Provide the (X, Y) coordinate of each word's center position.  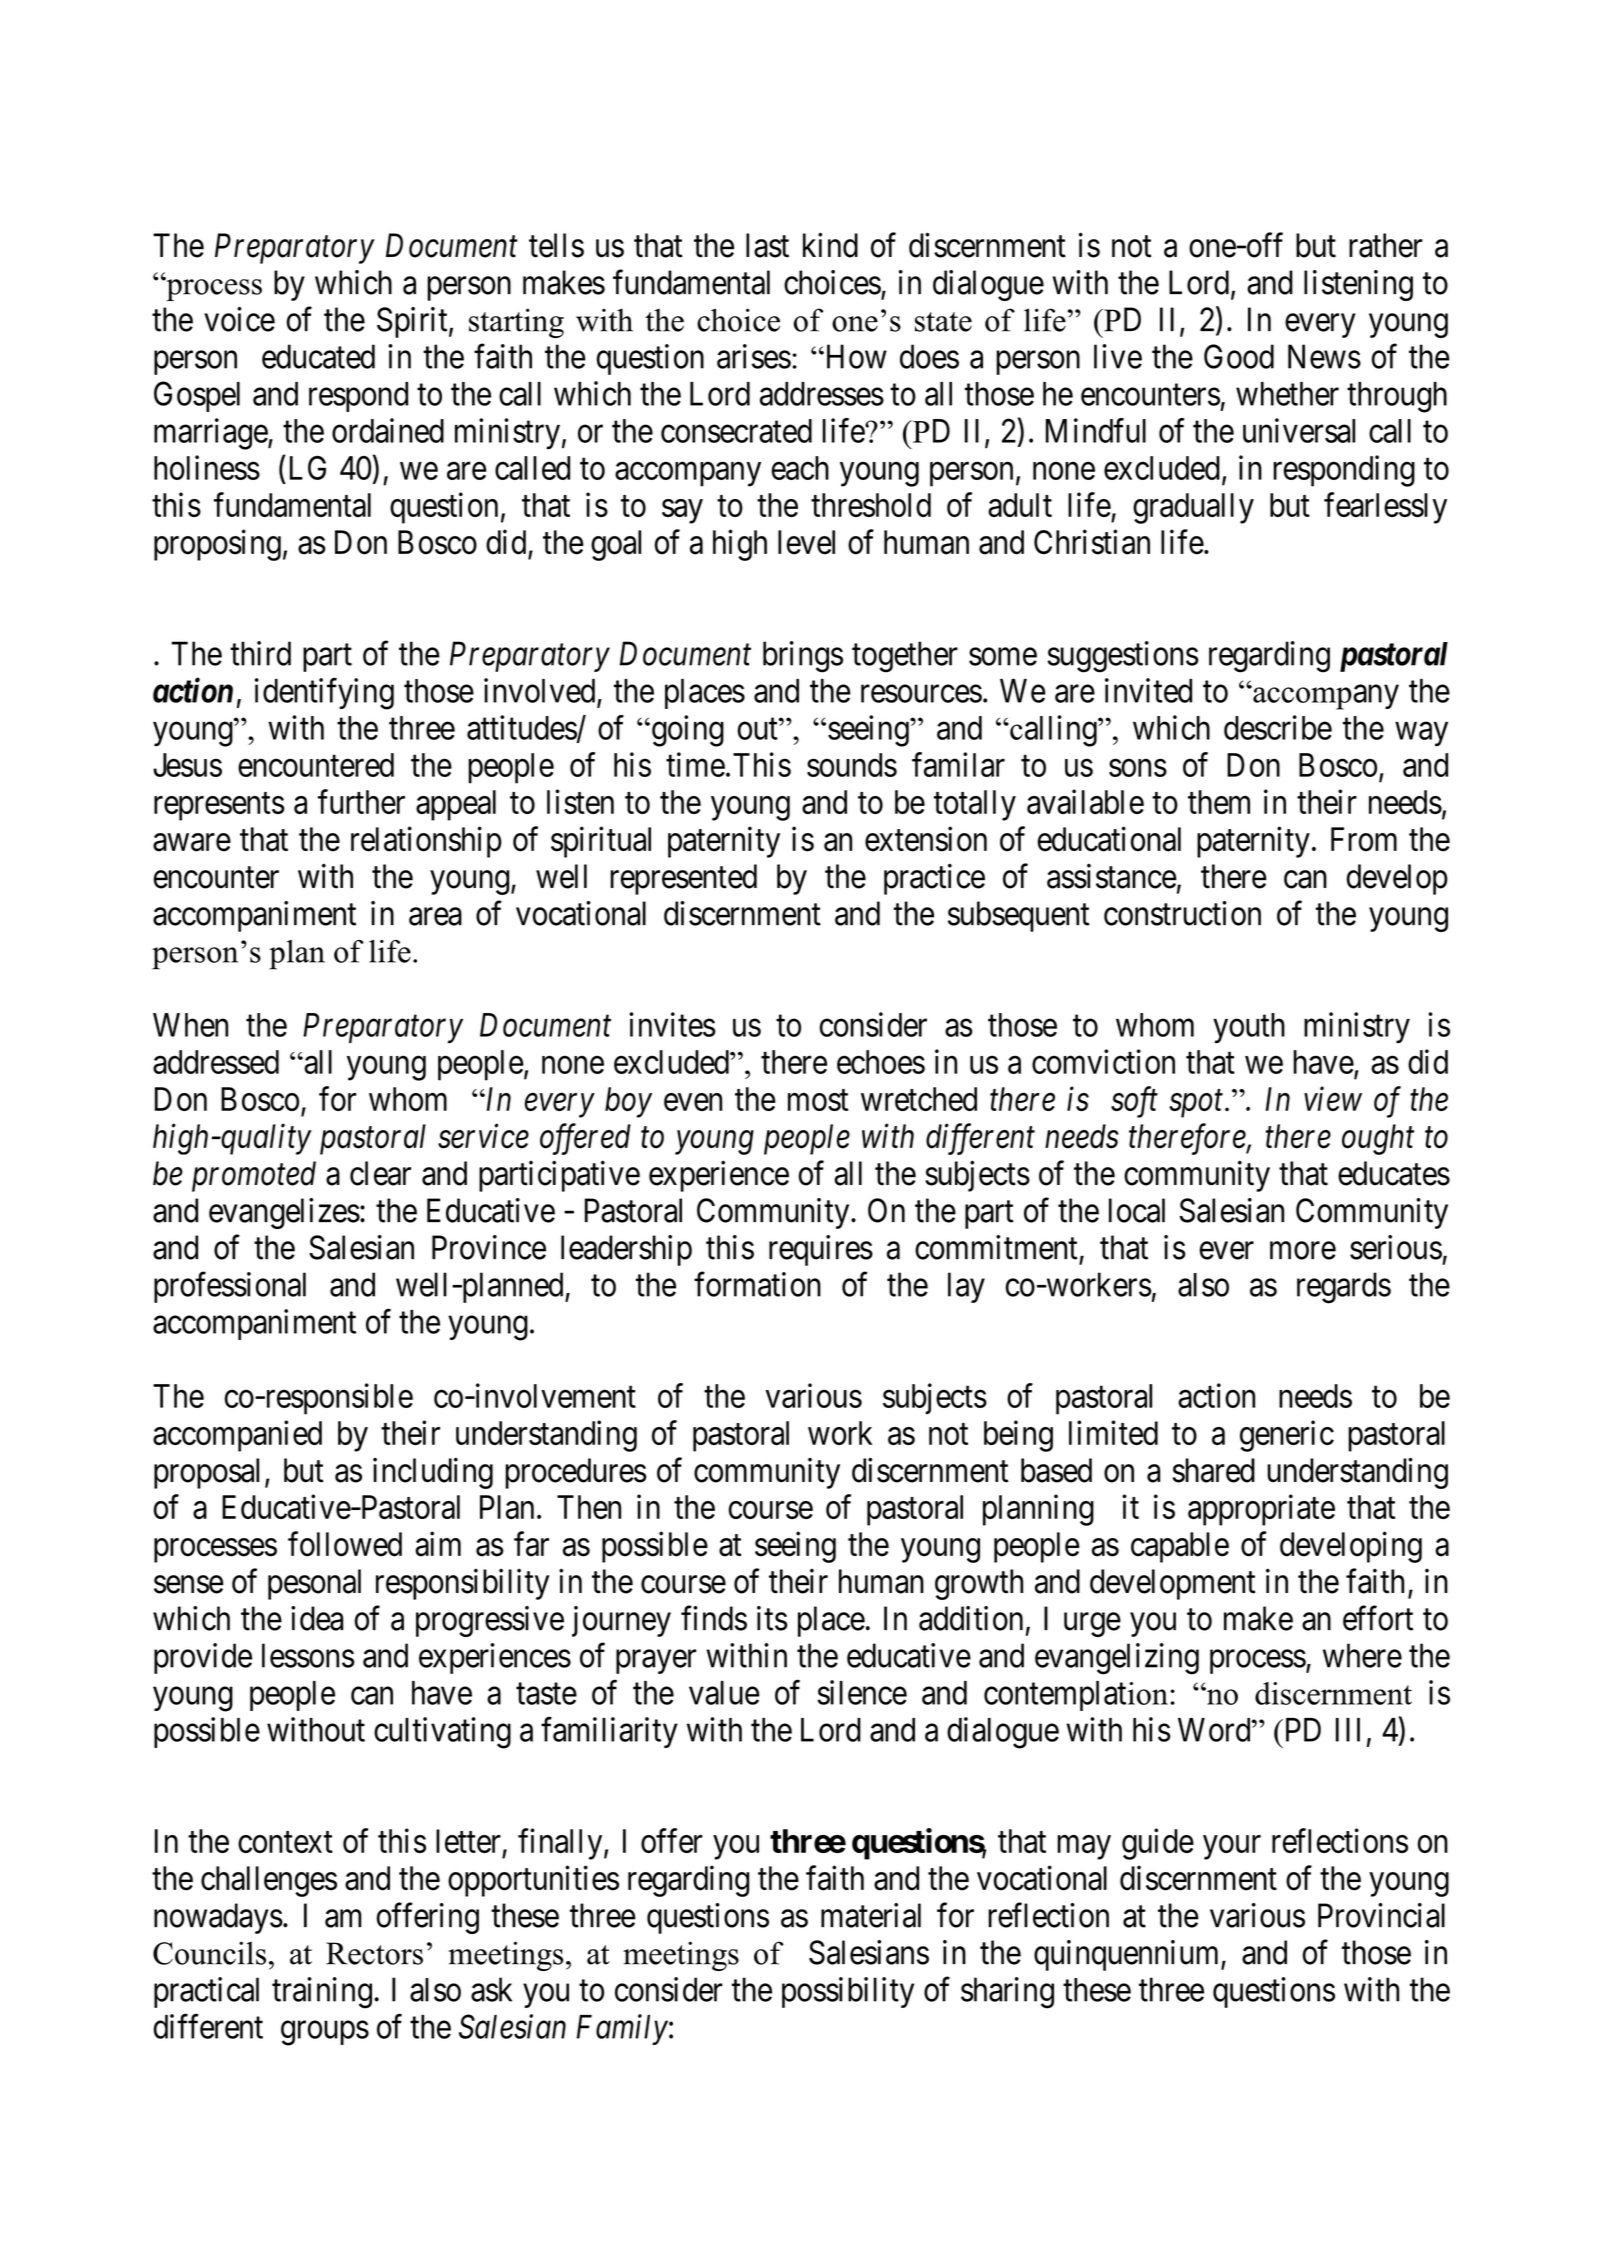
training (322, 1993)
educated (318, 356)
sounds (852, 765)
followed (345, 1544)
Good (1239, 356)
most (818, 1100)
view (1333, 1099)
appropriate (1261, 1510)
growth (979, 1584)
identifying (324, 694)
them (1219, 802)
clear (380, 1173)
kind (830, 245)
